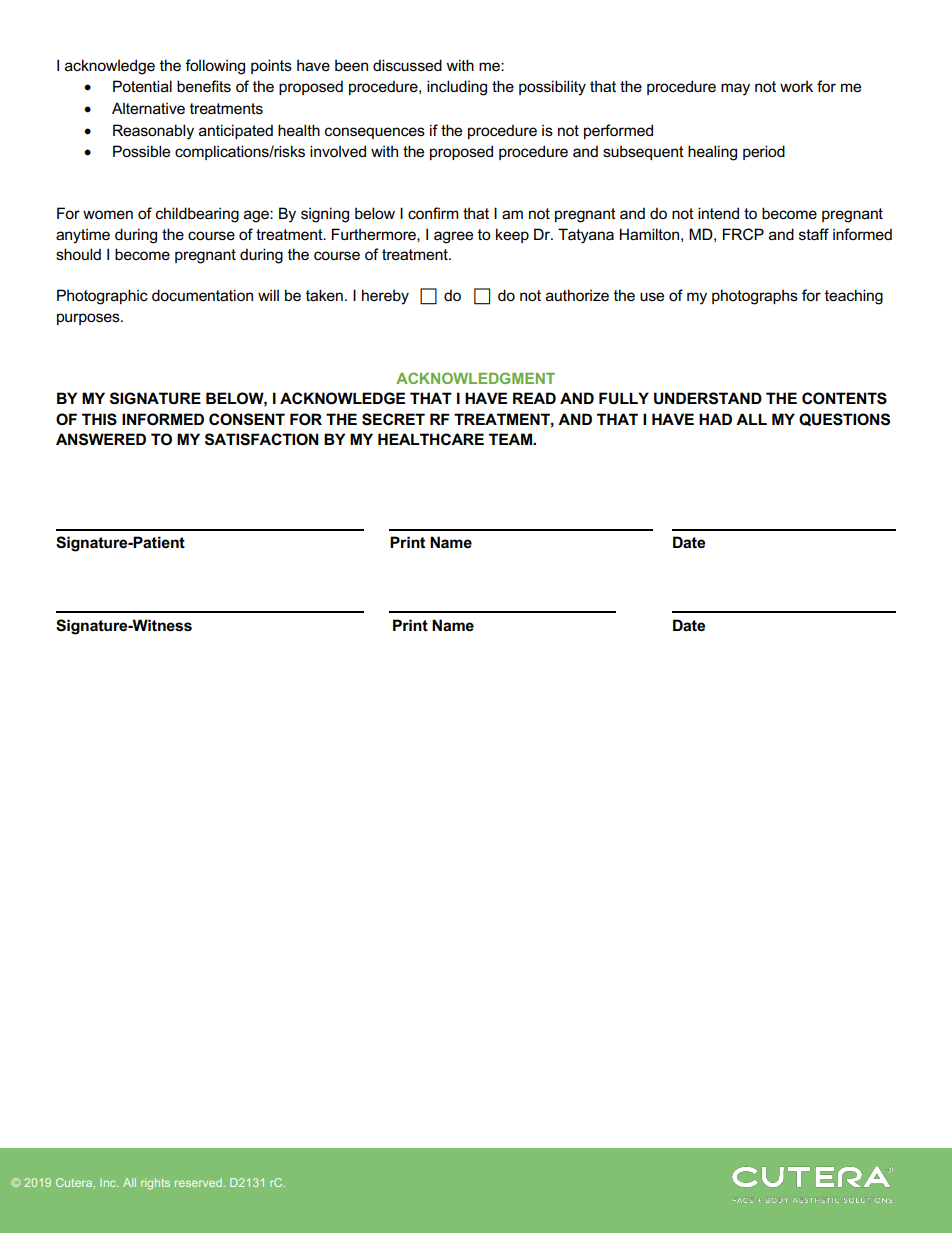 The height and width of the screenshot is (1233, 952). Describe the element at coordinates (457, 88) in the screenshot. I see `including` at that location.
